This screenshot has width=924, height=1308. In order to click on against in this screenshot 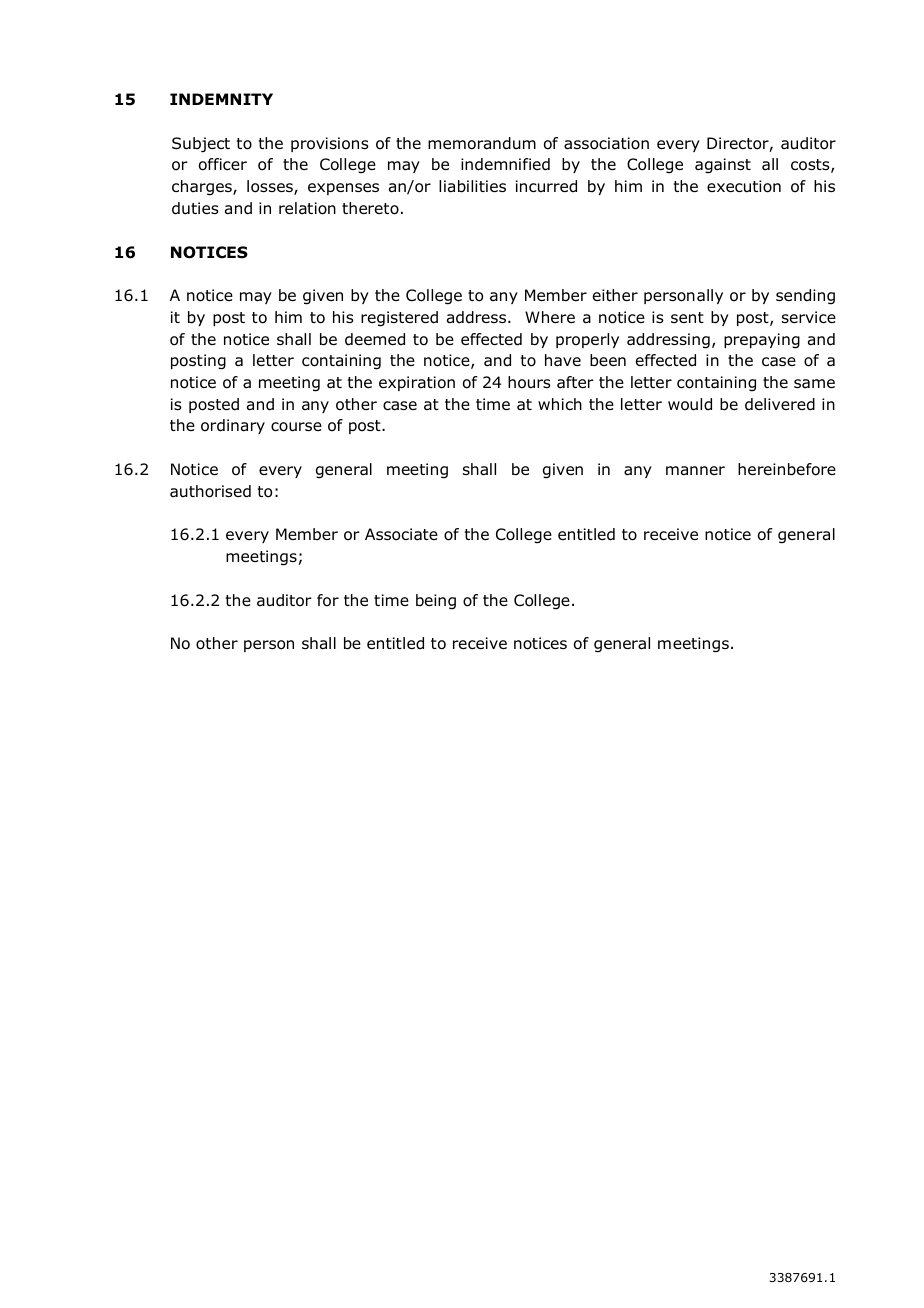, I will do `click(723, 166)`.
